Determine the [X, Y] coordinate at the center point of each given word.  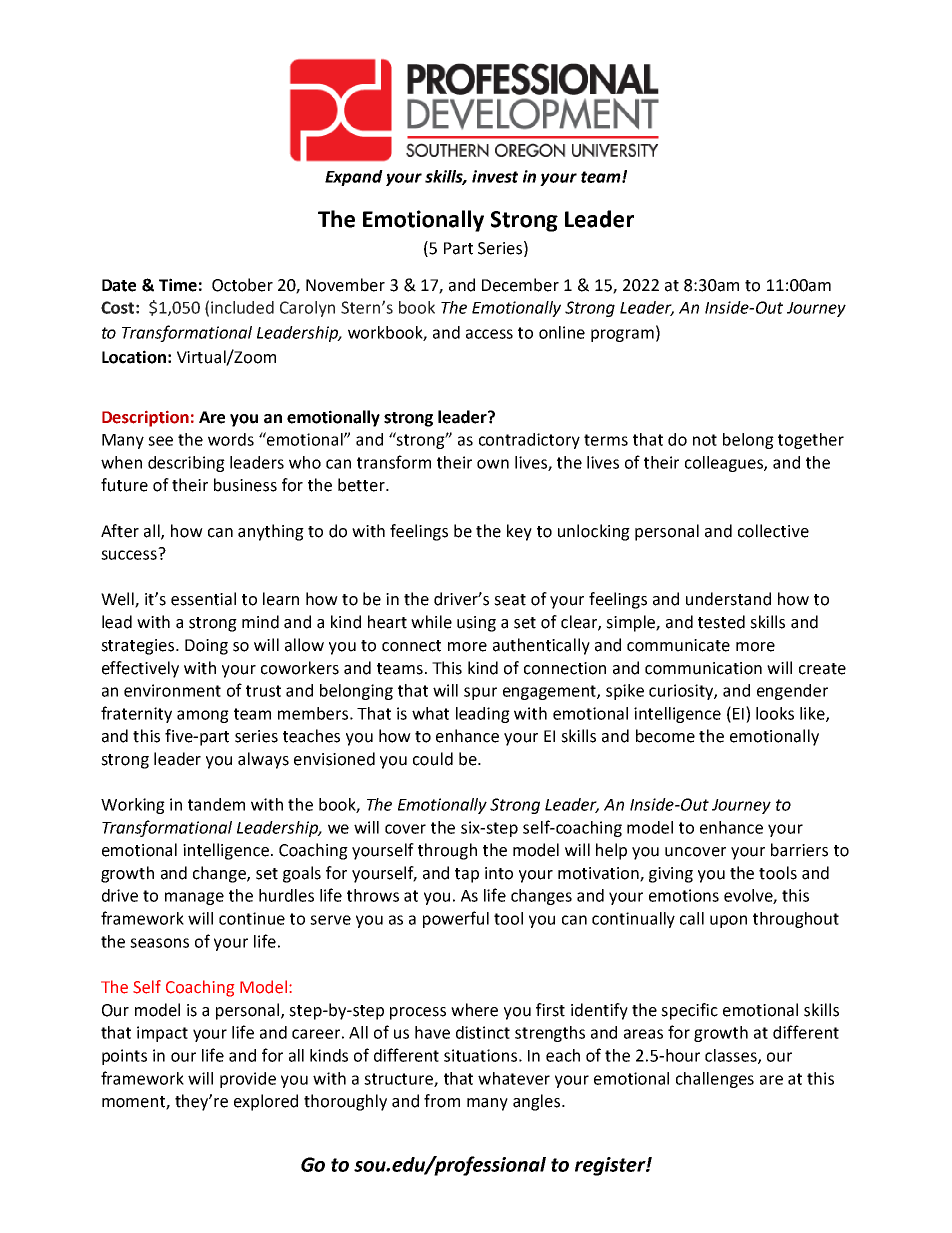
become [665, 736]
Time [178, 285]
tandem [216, 804]
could [433, 759]
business [245, 485]
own [493, 464]
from [442, 1101]
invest [495, 176]
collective [773, 531]
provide [248, 1080]
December [520, 285]
